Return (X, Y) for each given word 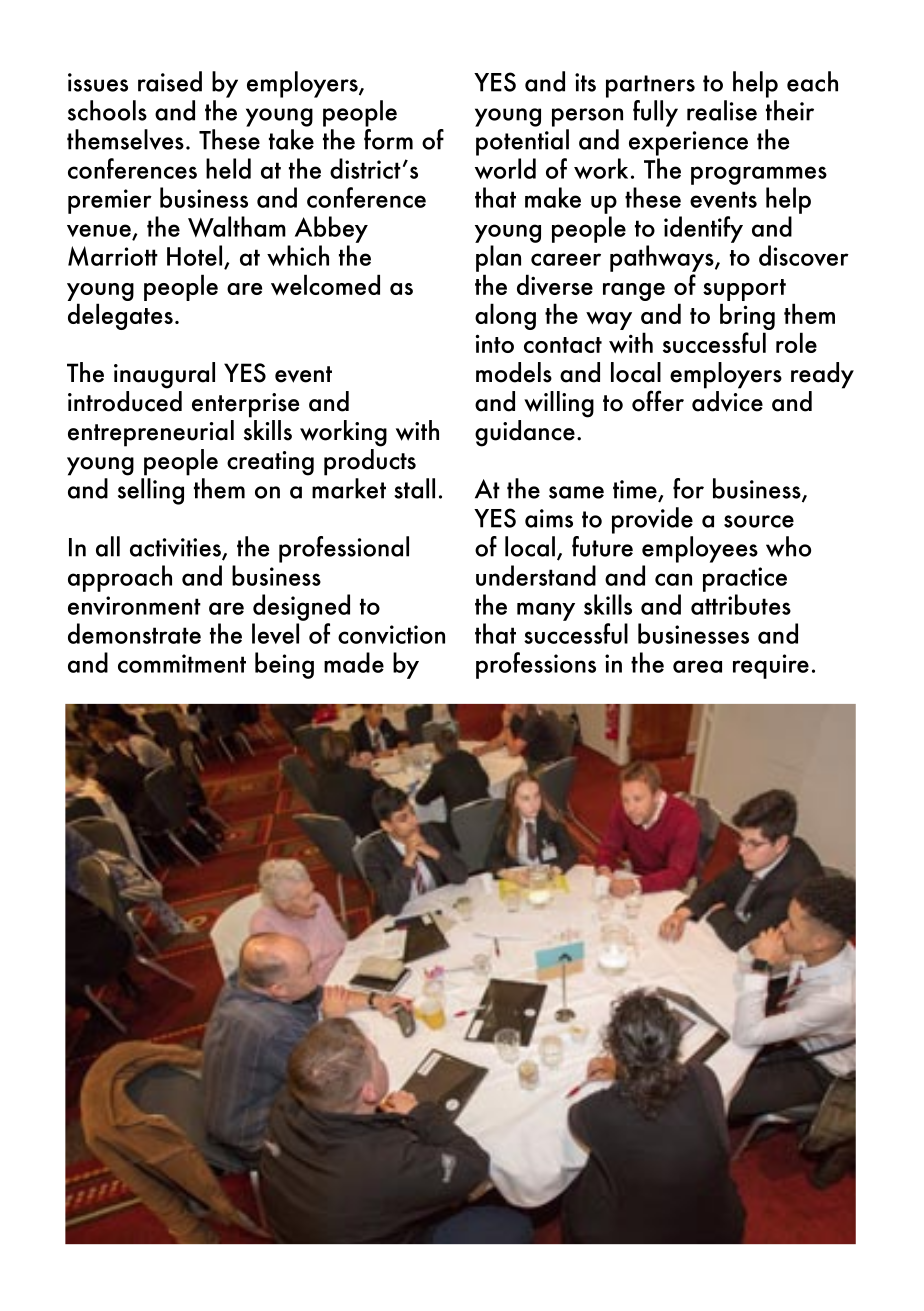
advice (727, 400)
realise (722, 110)
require (771, 666)
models (514, 372)
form (388, 138)
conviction (391, 634)
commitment (182, 663)
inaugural (164, 375)
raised (170, 81)
